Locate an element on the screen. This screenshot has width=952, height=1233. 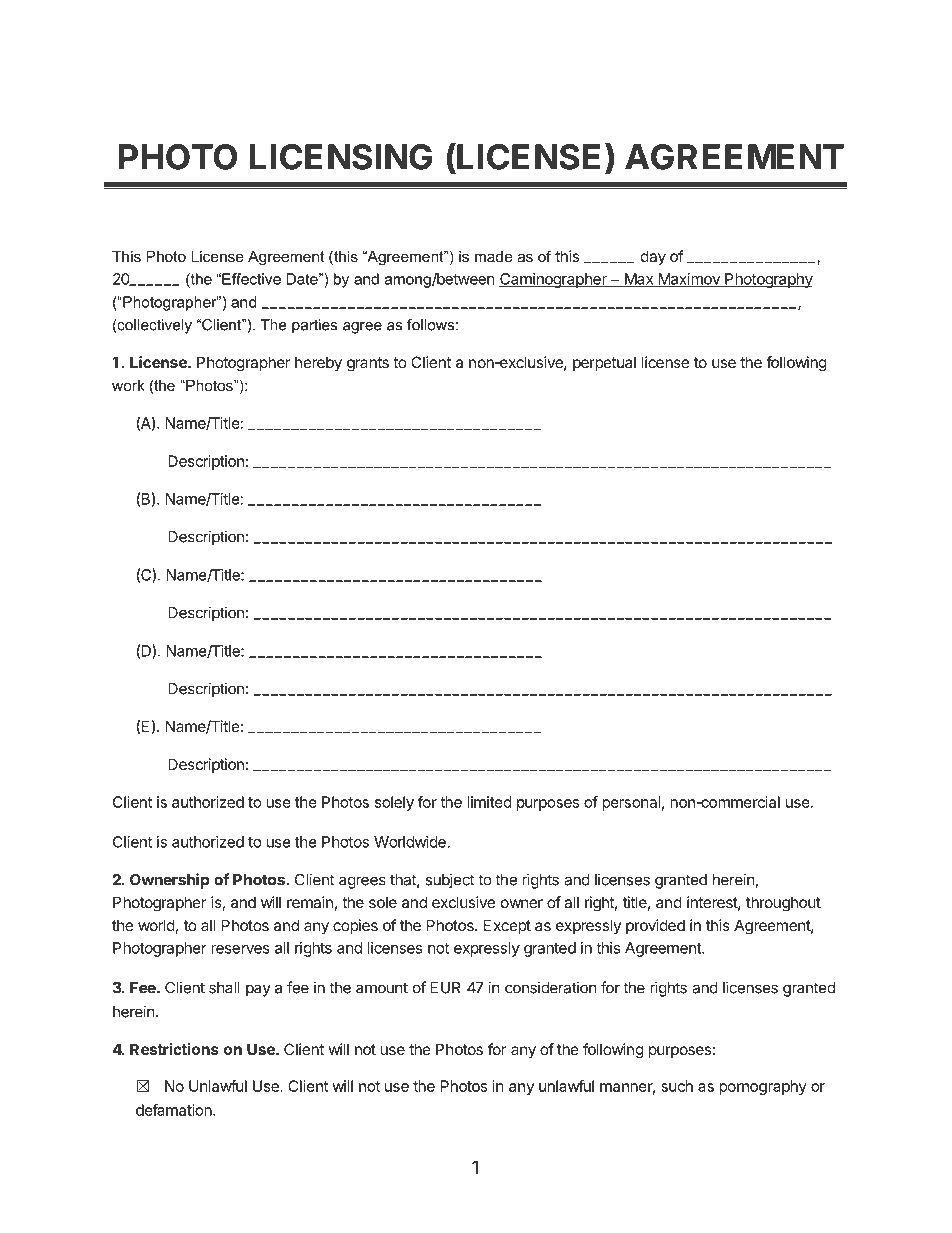
limited is located at coordinates (489, 802).
